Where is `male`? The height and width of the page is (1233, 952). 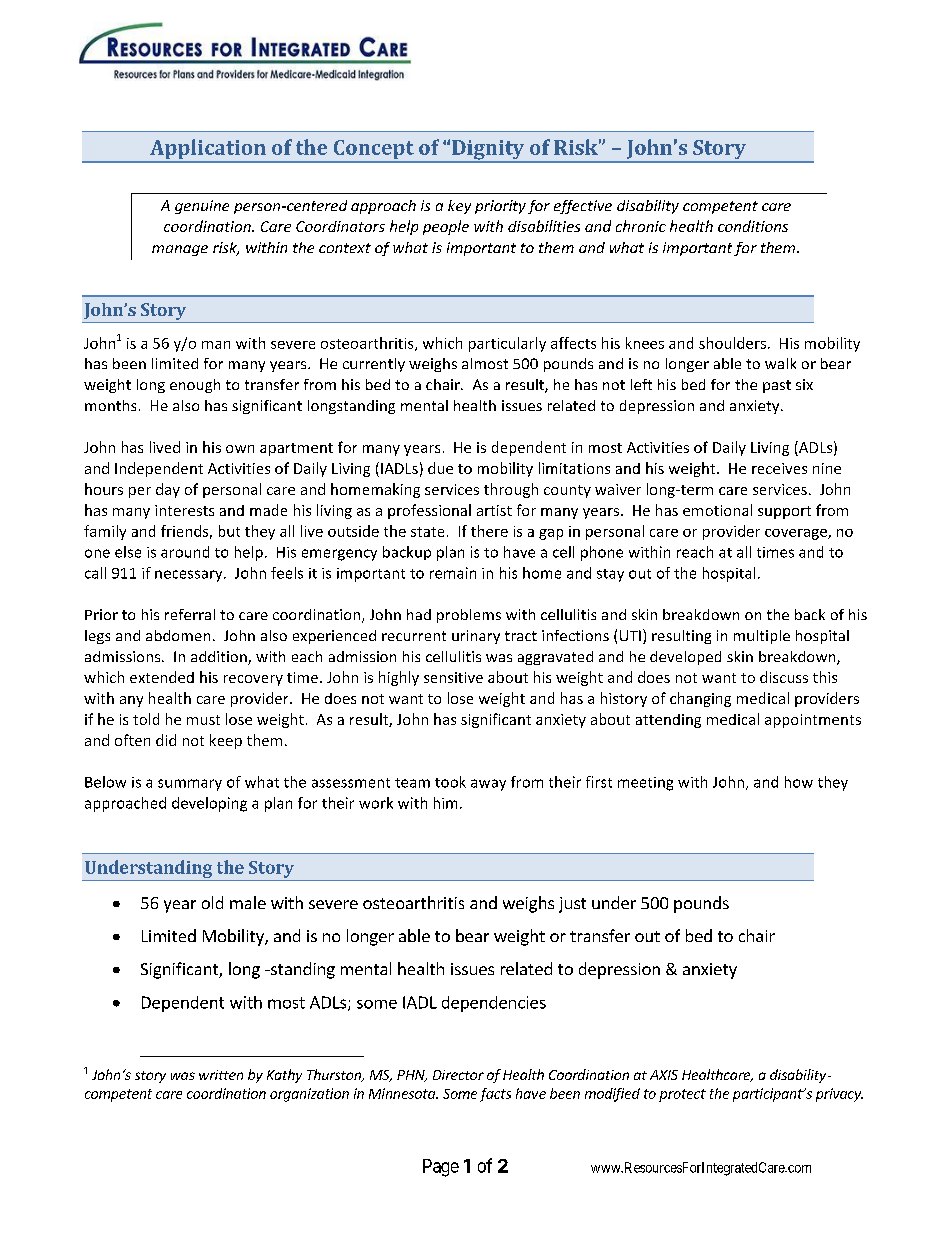
male is located at coordinates (248, 902).
